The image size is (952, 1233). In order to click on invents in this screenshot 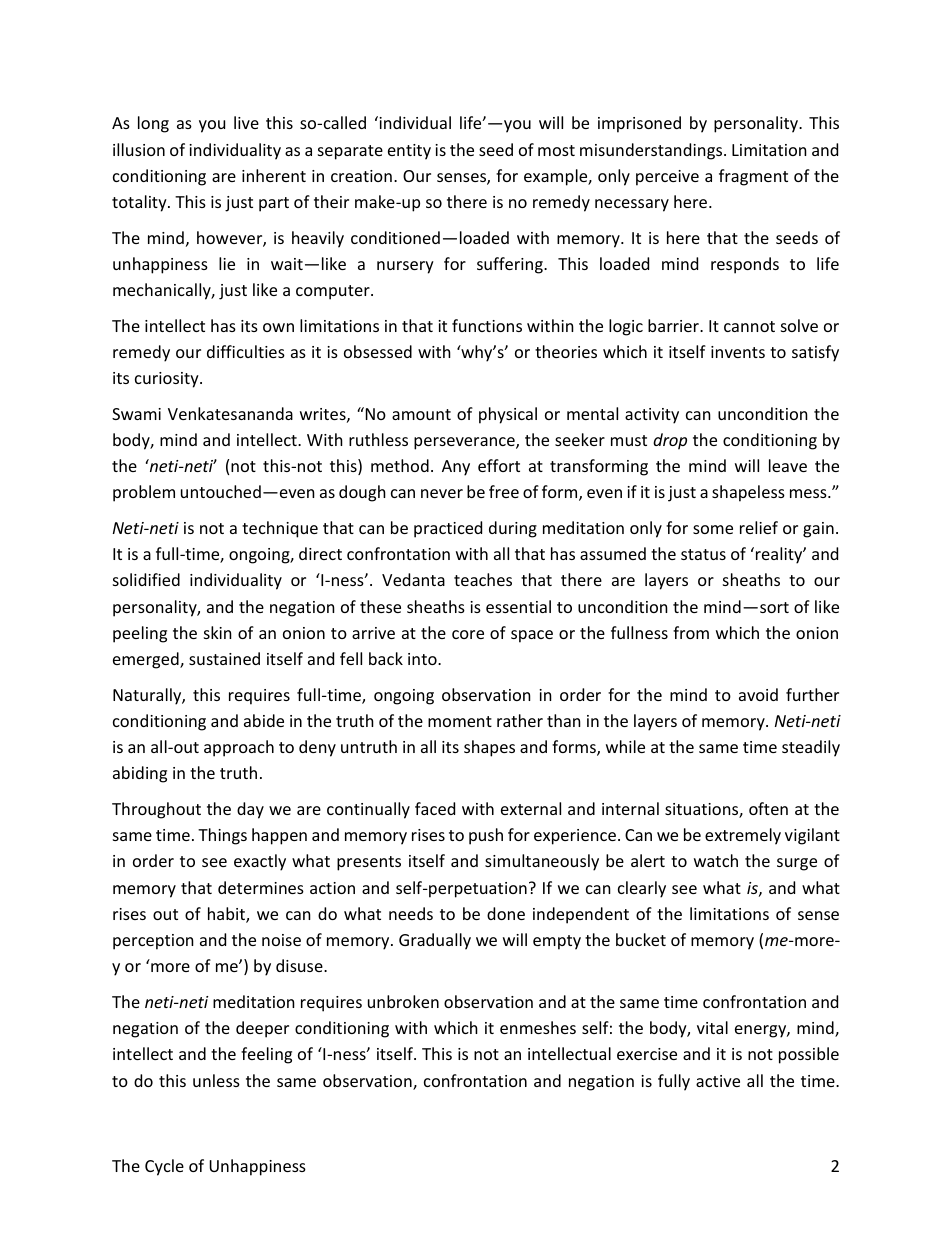, I will do `click(738, 352)`.
